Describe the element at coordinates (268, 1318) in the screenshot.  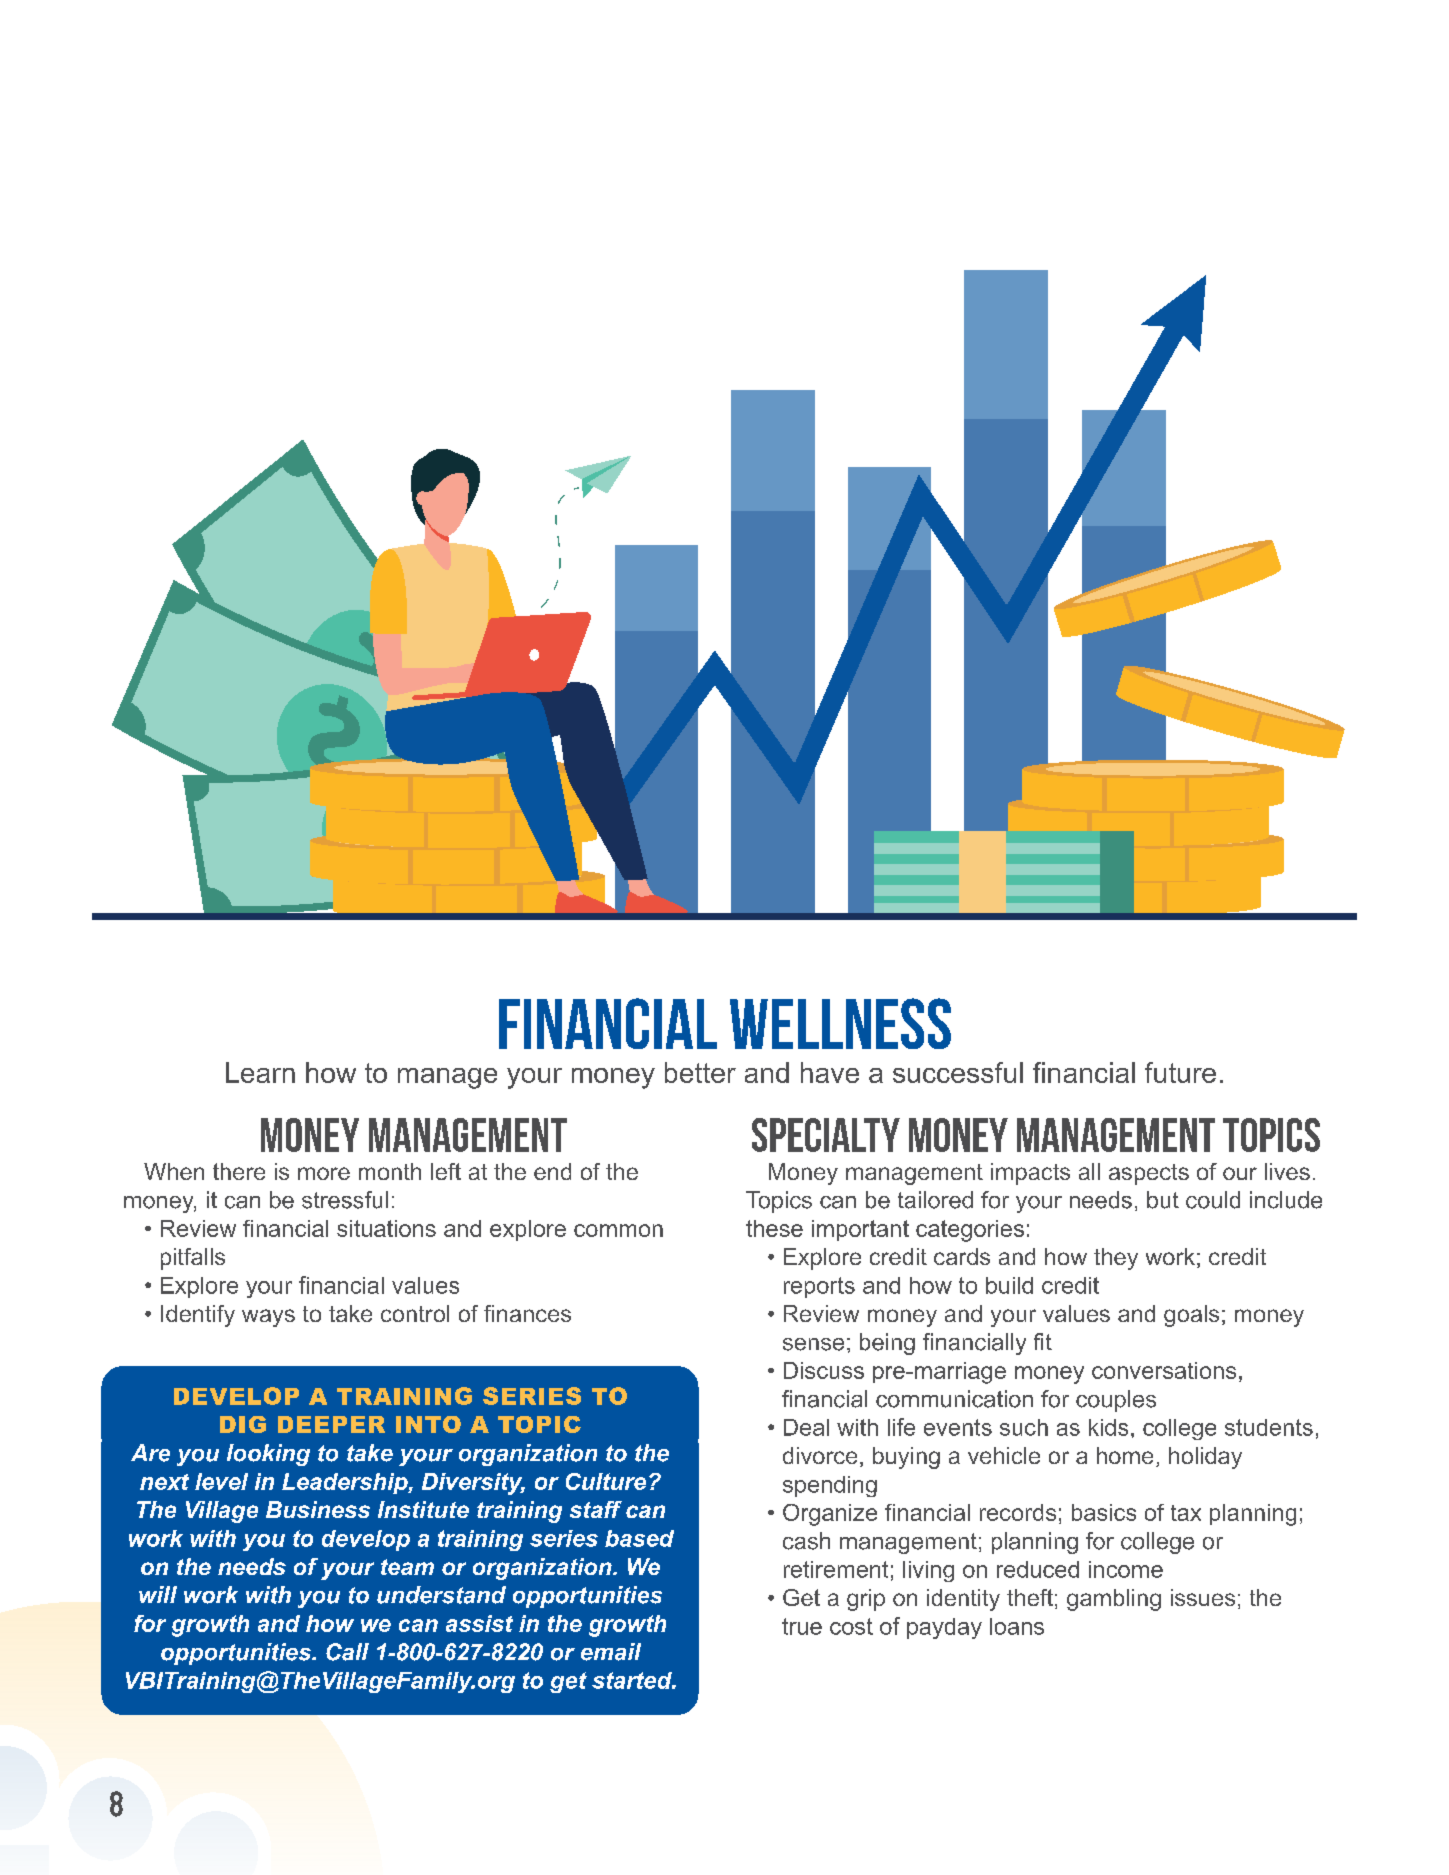
I see `ways` at that location.
